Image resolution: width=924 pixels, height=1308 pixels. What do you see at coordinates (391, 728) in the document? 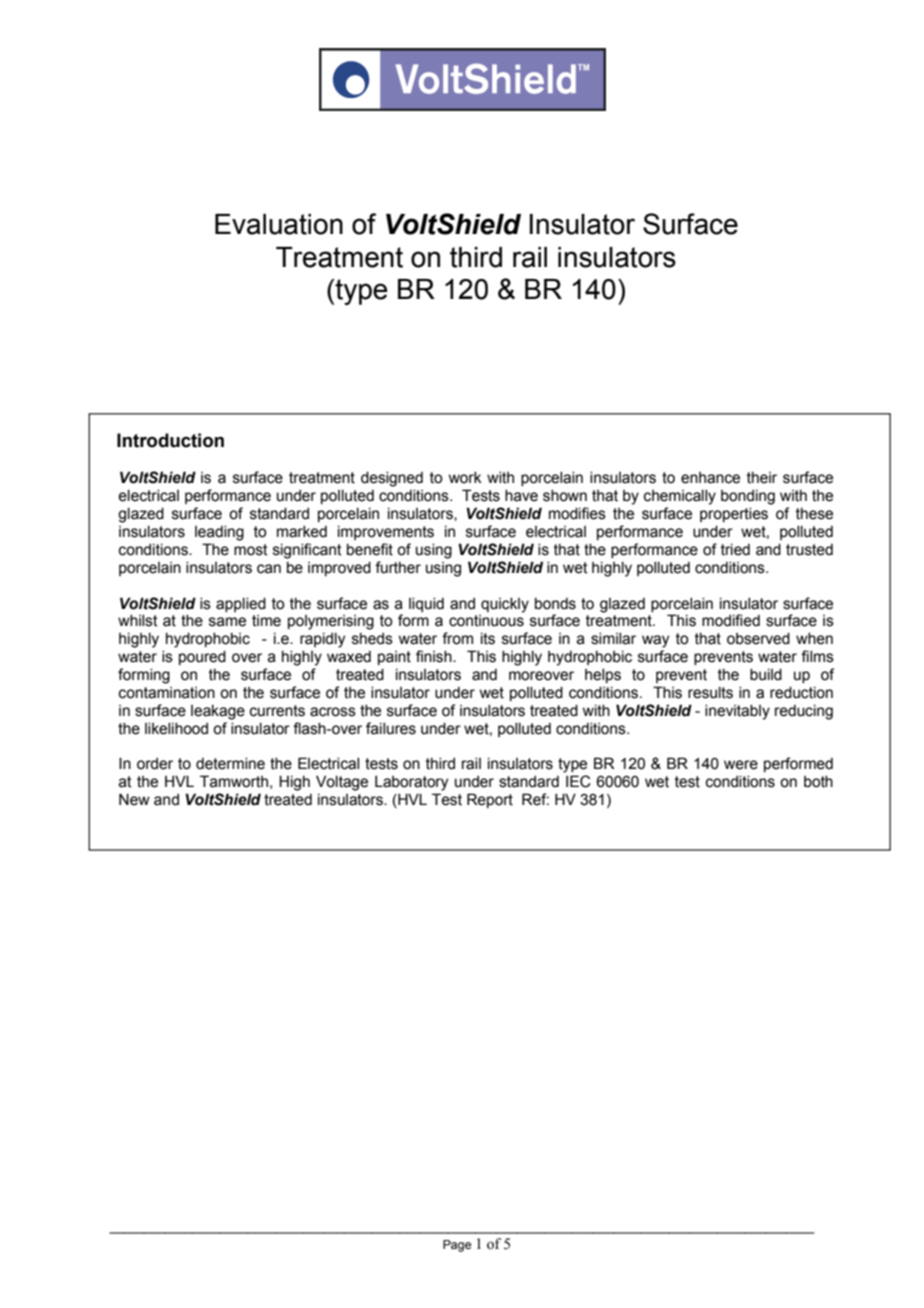
I see `failures` at bounding box center [391, 728].
